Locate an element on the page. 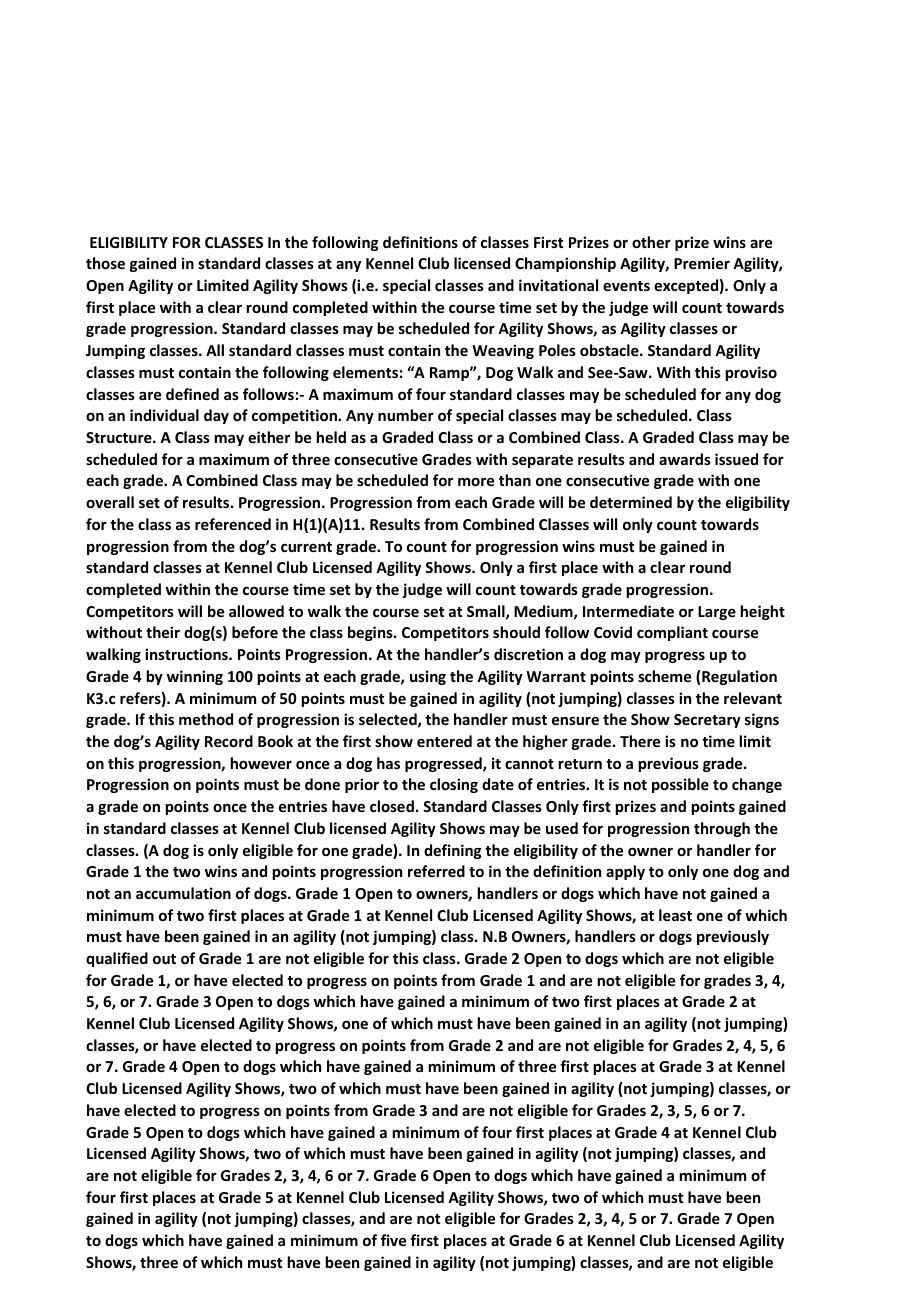 Image resolution: width=924 pixels, height=1308 pixels. Weaving is located at coordinates (503, 351).
